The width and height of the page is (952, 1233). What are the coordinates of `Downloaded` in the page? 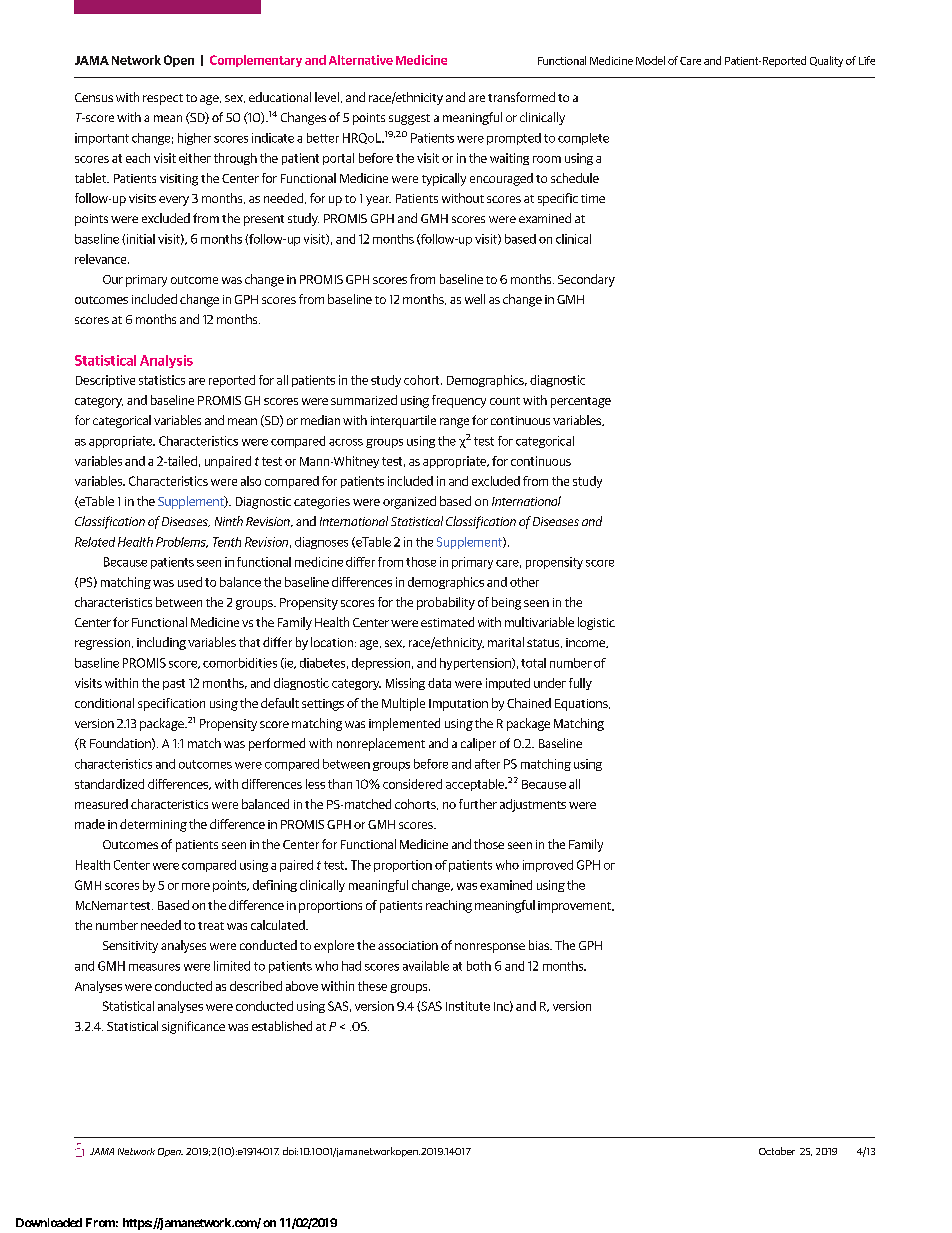 It's located at (49, 1222).
